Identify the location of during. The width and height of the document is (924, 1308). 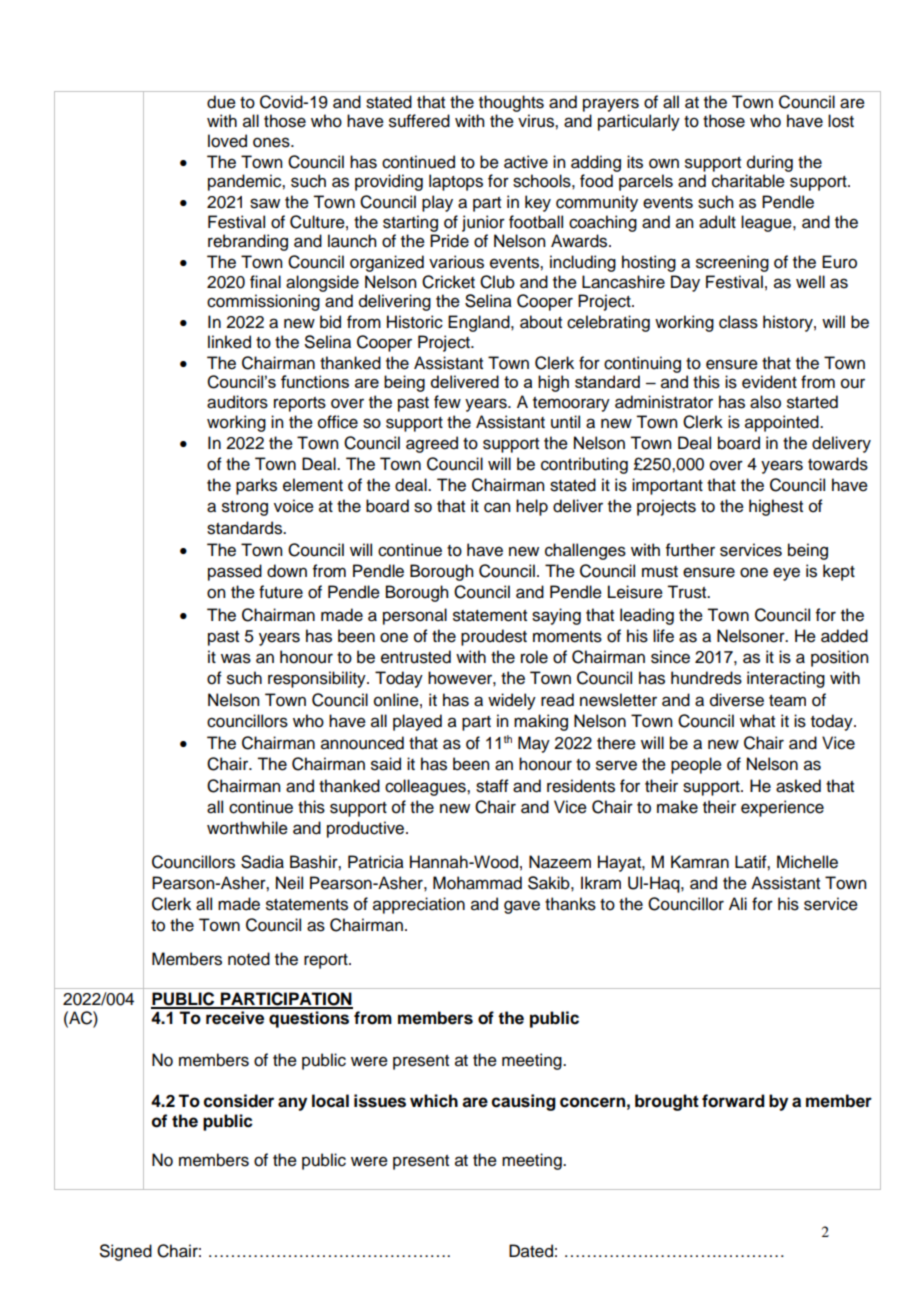
(770, 163).
